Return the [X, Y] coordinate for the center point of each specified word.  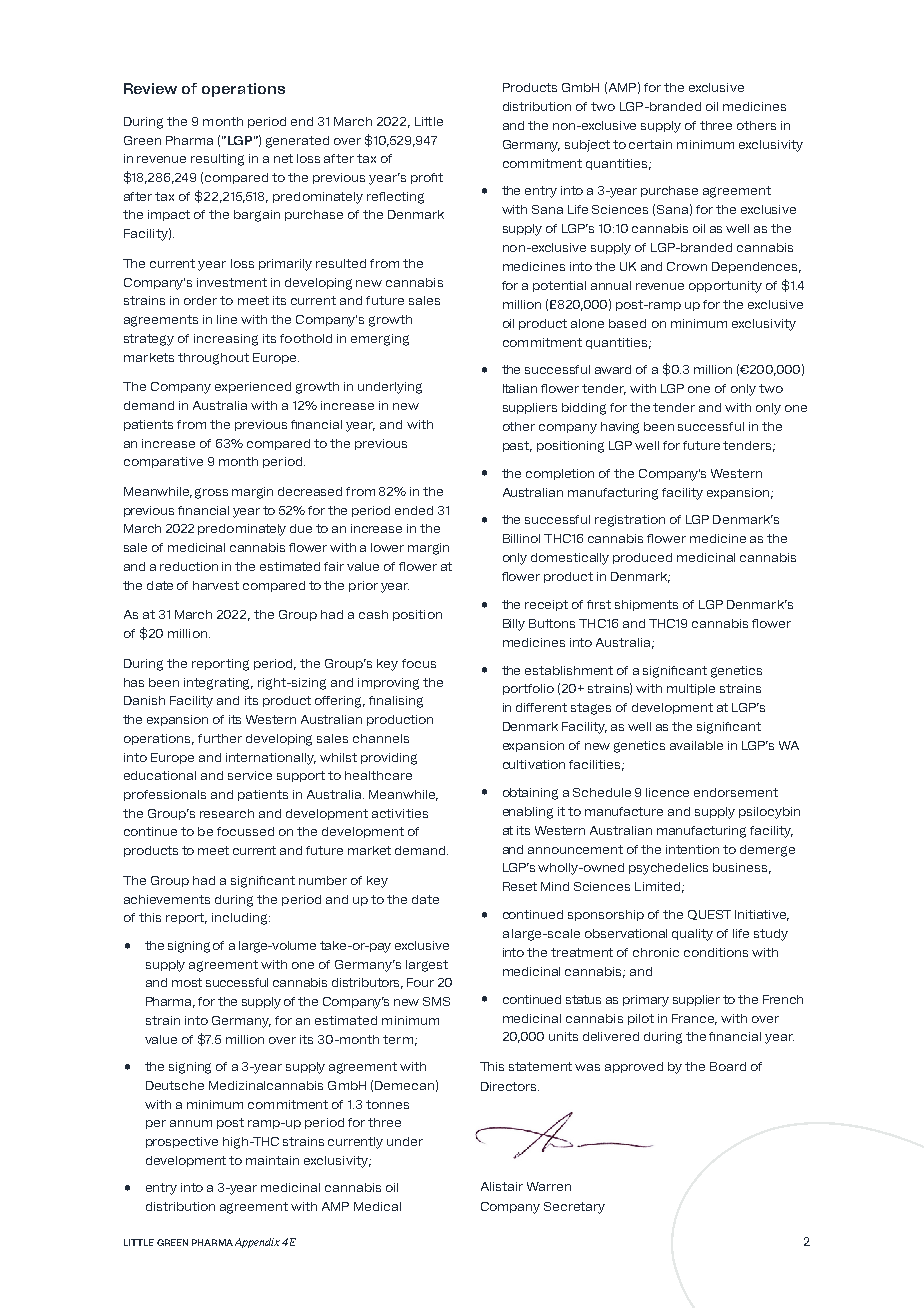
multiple [691, 689]
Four [420, 982]
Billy [514, 625]
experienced [253, 387]
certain [650, 144]
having [620, 428]
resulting [217, 160]
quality [692, 935]
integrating [218, 684]
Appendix [257, 1243]
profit [427, 178]
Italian [520, 388]
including [241, 919]
